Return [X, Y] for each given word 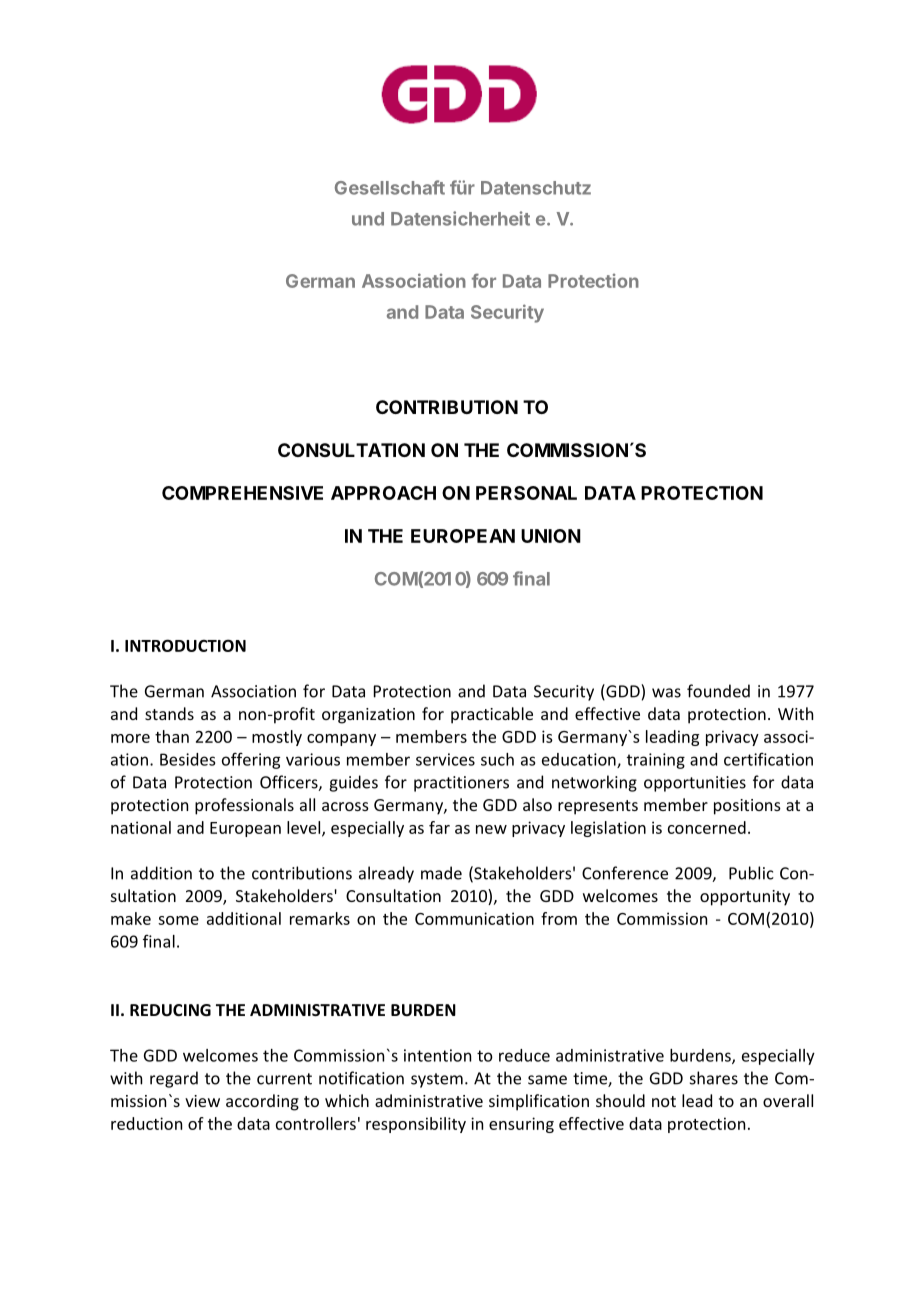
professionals [244, 806]
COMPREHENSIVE [242, 493]
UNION [551, 536]
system [437, 1080]
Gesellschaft [390, 187]
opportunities [695, 784]
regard [174, 1079]
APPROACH [383, 493]
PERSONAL [526, 493]
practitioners [461, 784]
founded [718, 691]
